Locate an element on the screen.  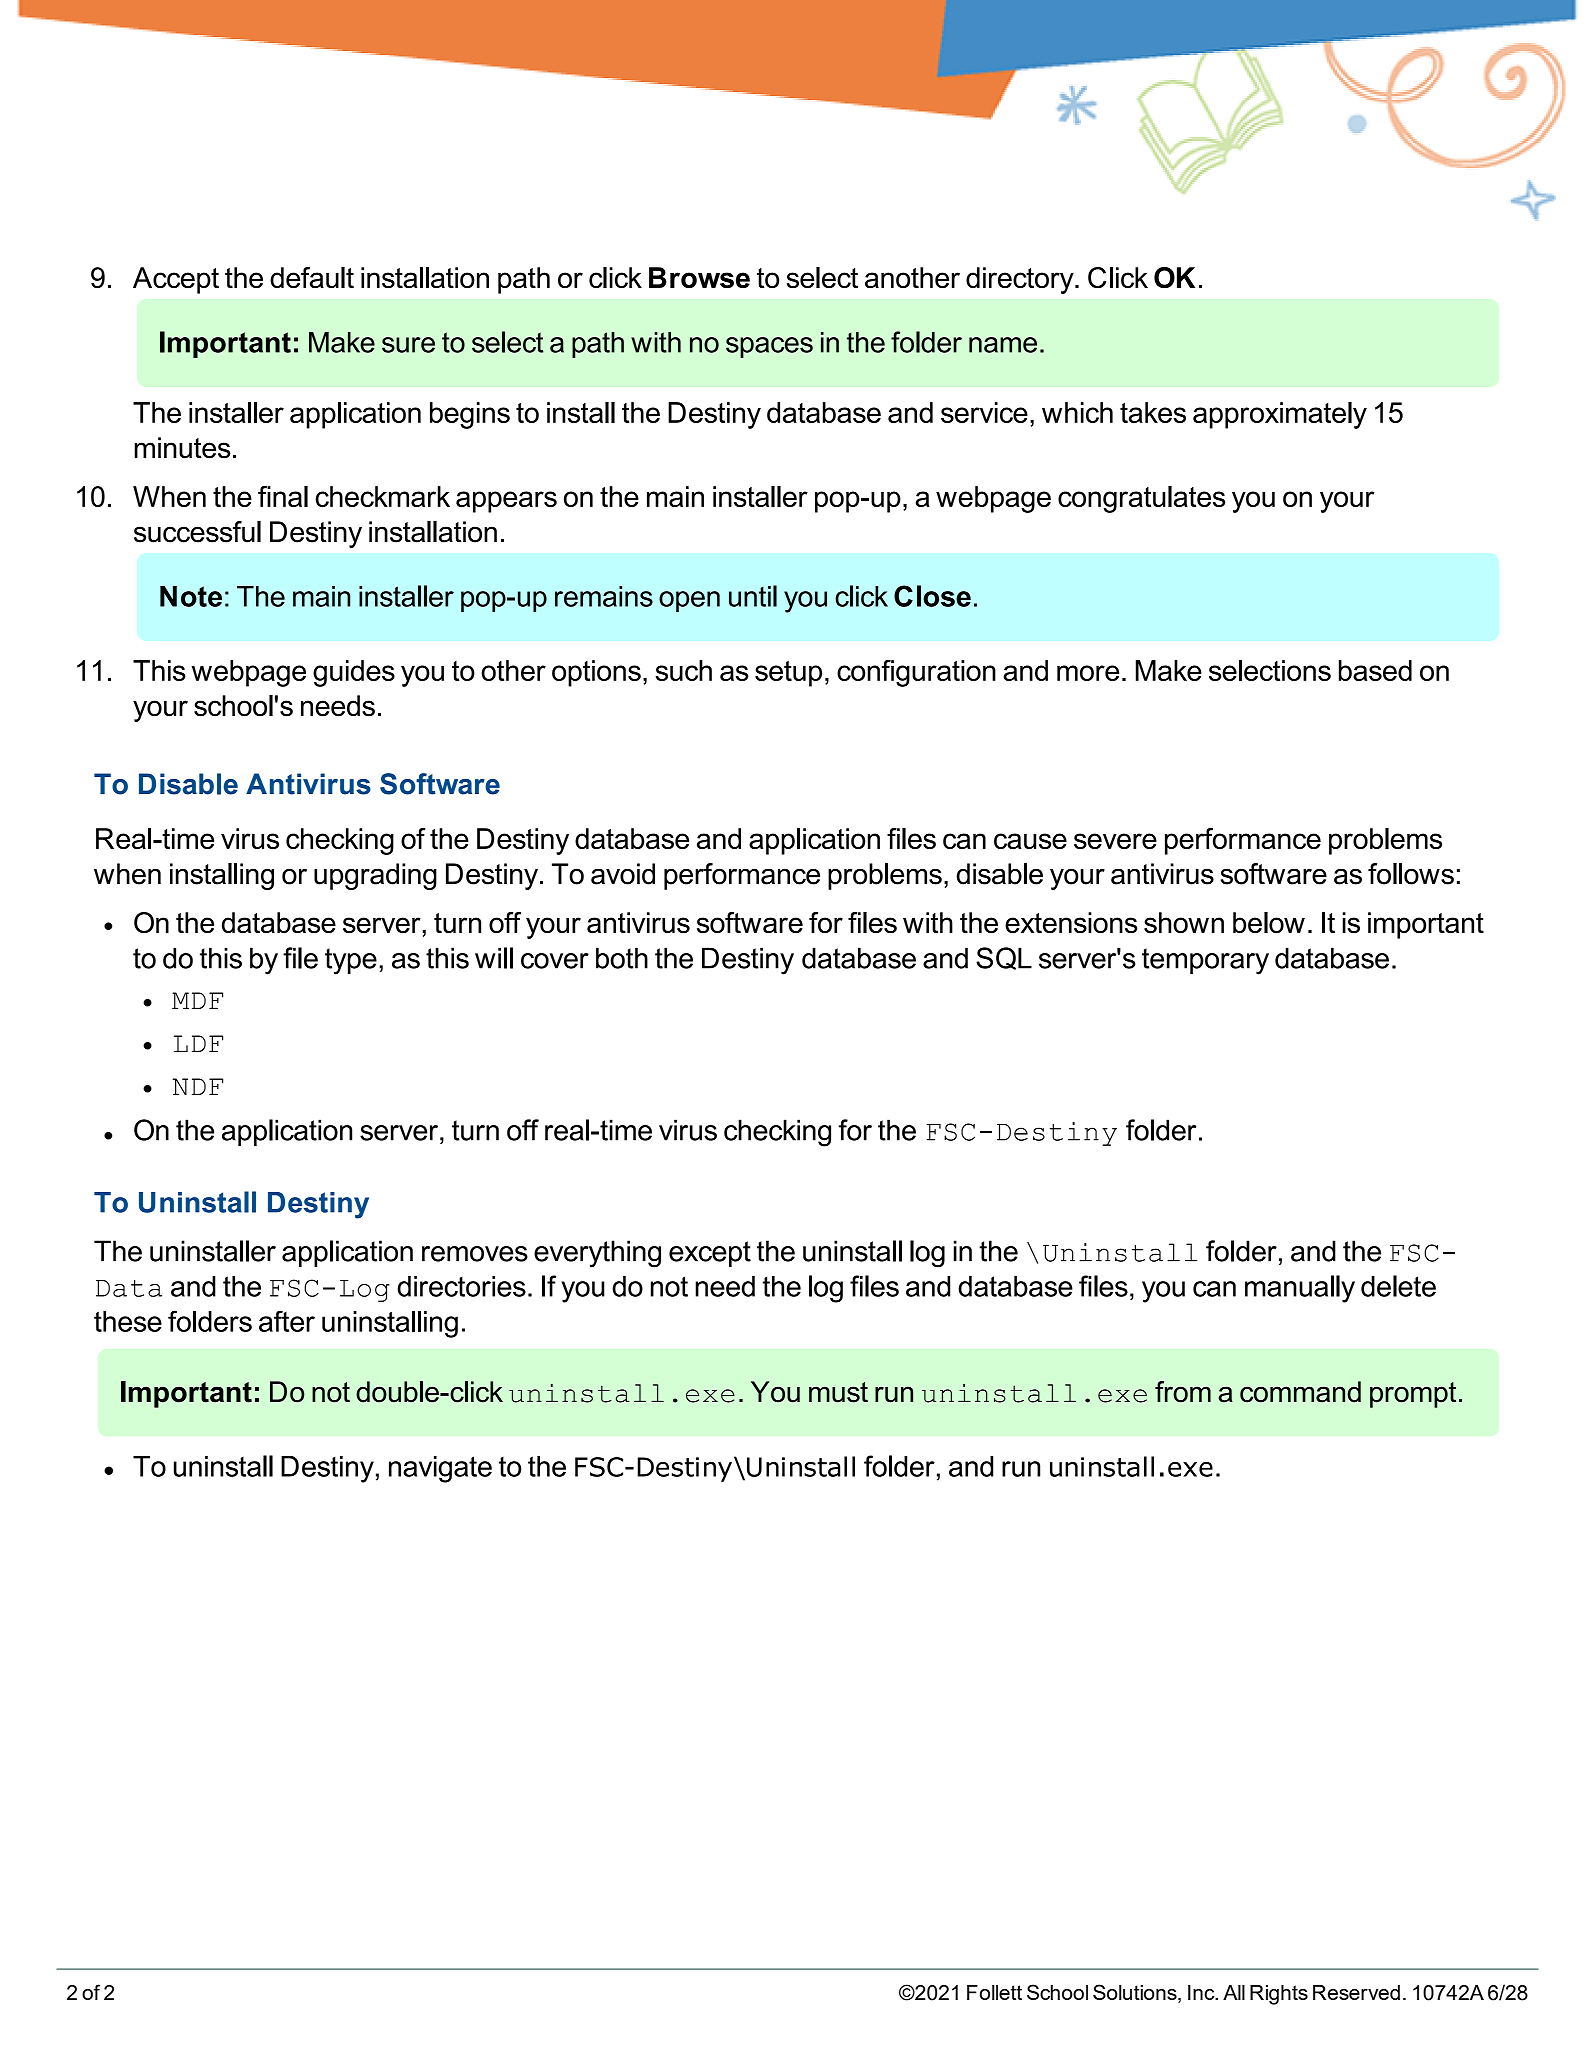
except is located at coordinates (710, 1254).
